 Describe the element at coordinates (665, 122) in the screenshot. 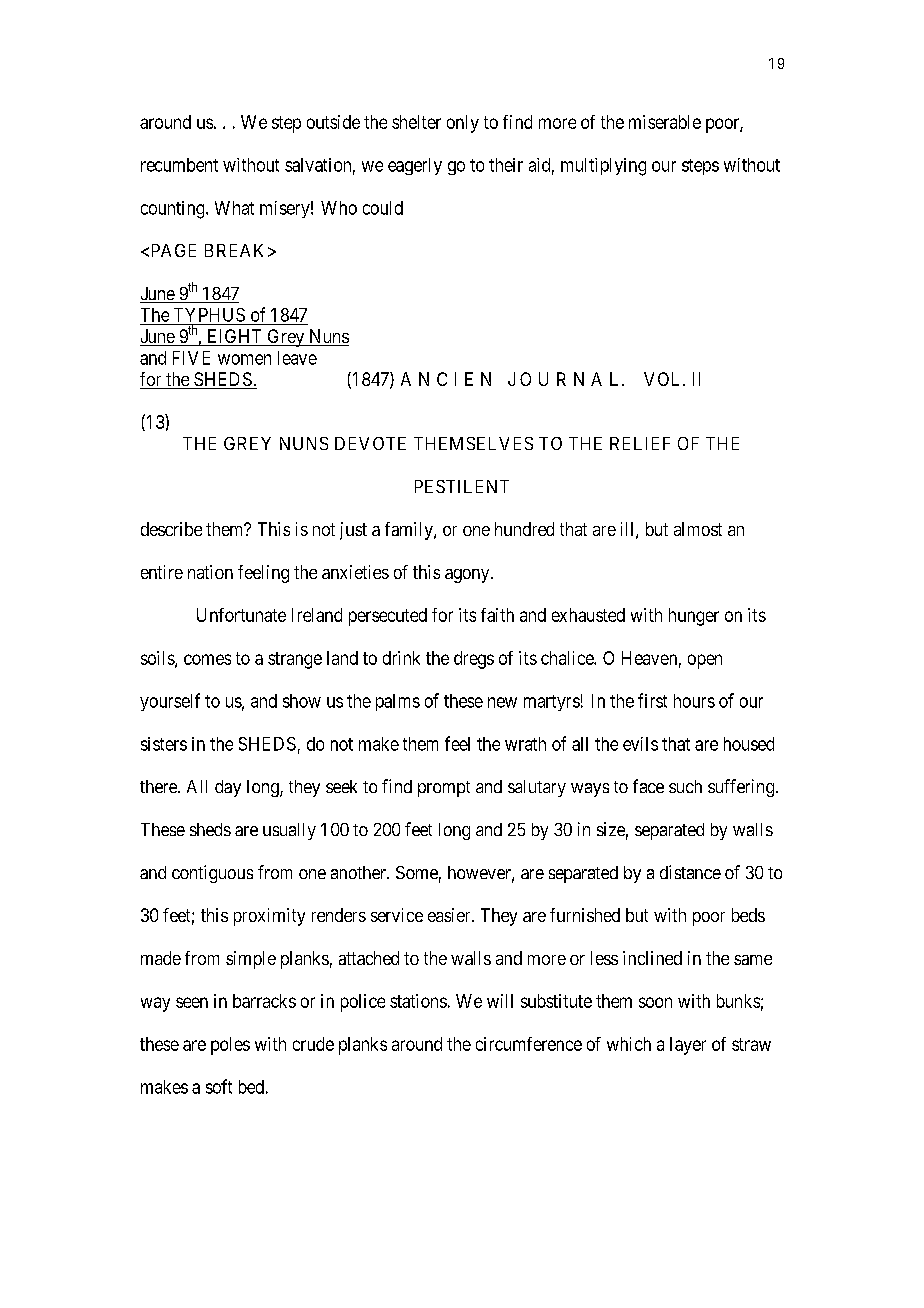

I see `miserable` at that location.
